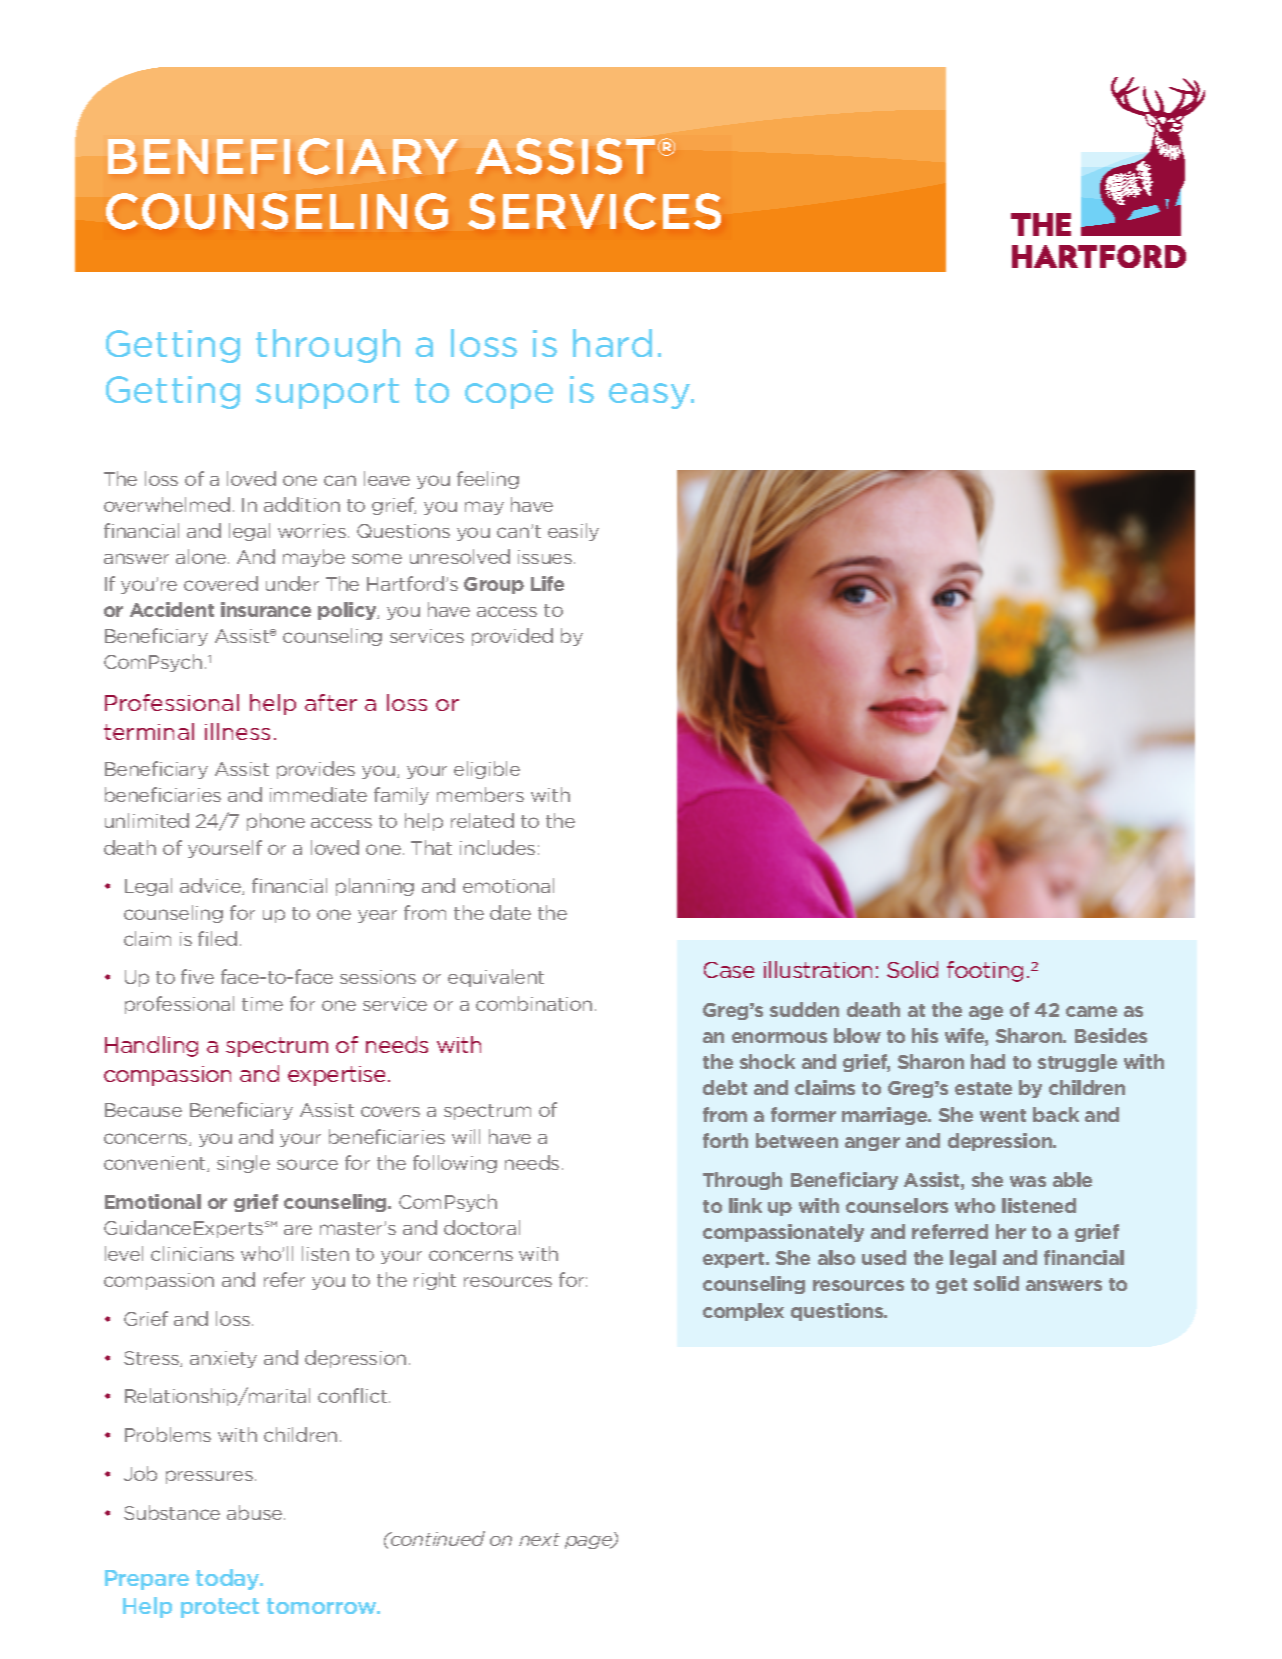 This screenshot has width=1282, height=1659. What do you see at coordinates (725, 1140) in the screenshot?
I see `forth` at bounding box center [725, 1140].
